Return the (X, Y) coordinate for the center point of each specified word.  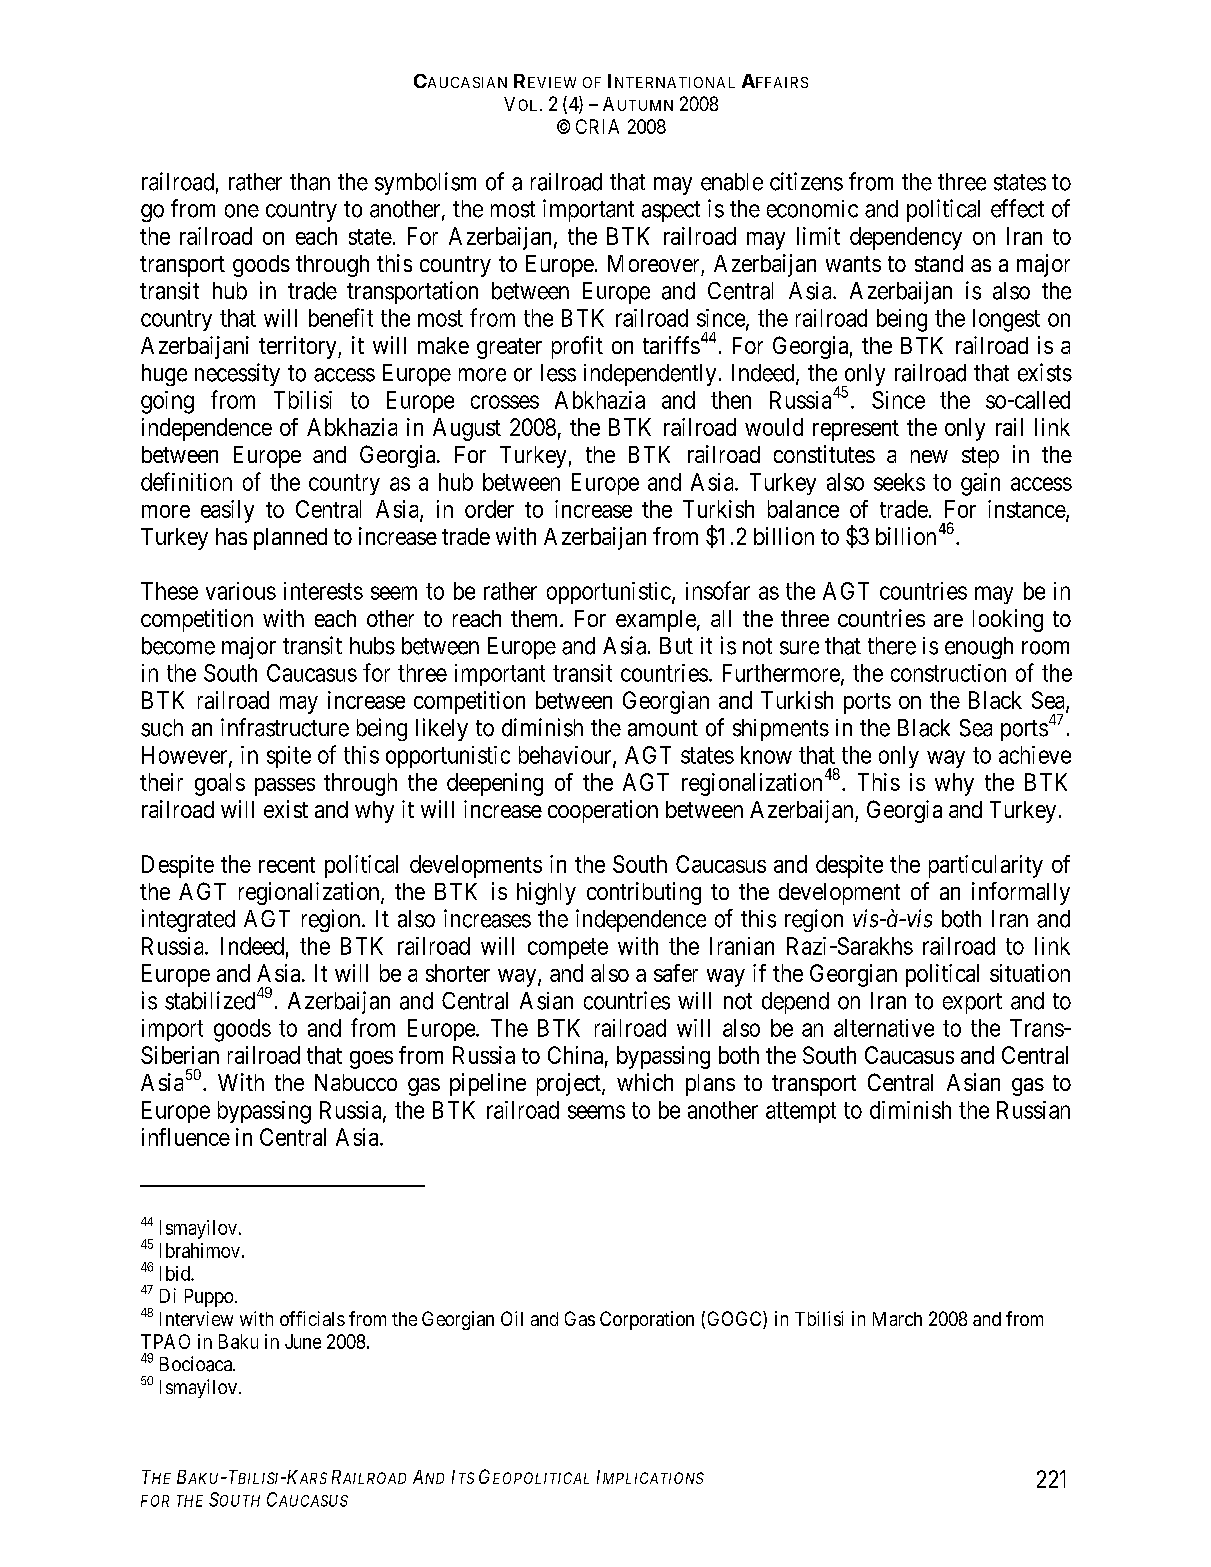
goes (371, 1060)
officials (312, 1318)
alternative (884, 1028)
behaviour (566, 756)
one (242, 211)
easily (227, 511)
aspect (671, 211)
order (489, 509)
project (570, 1084)
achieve (1035, 755)
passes (285, 787)
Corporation (647, 1320)
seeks (899, 482)
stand (939, 263)
